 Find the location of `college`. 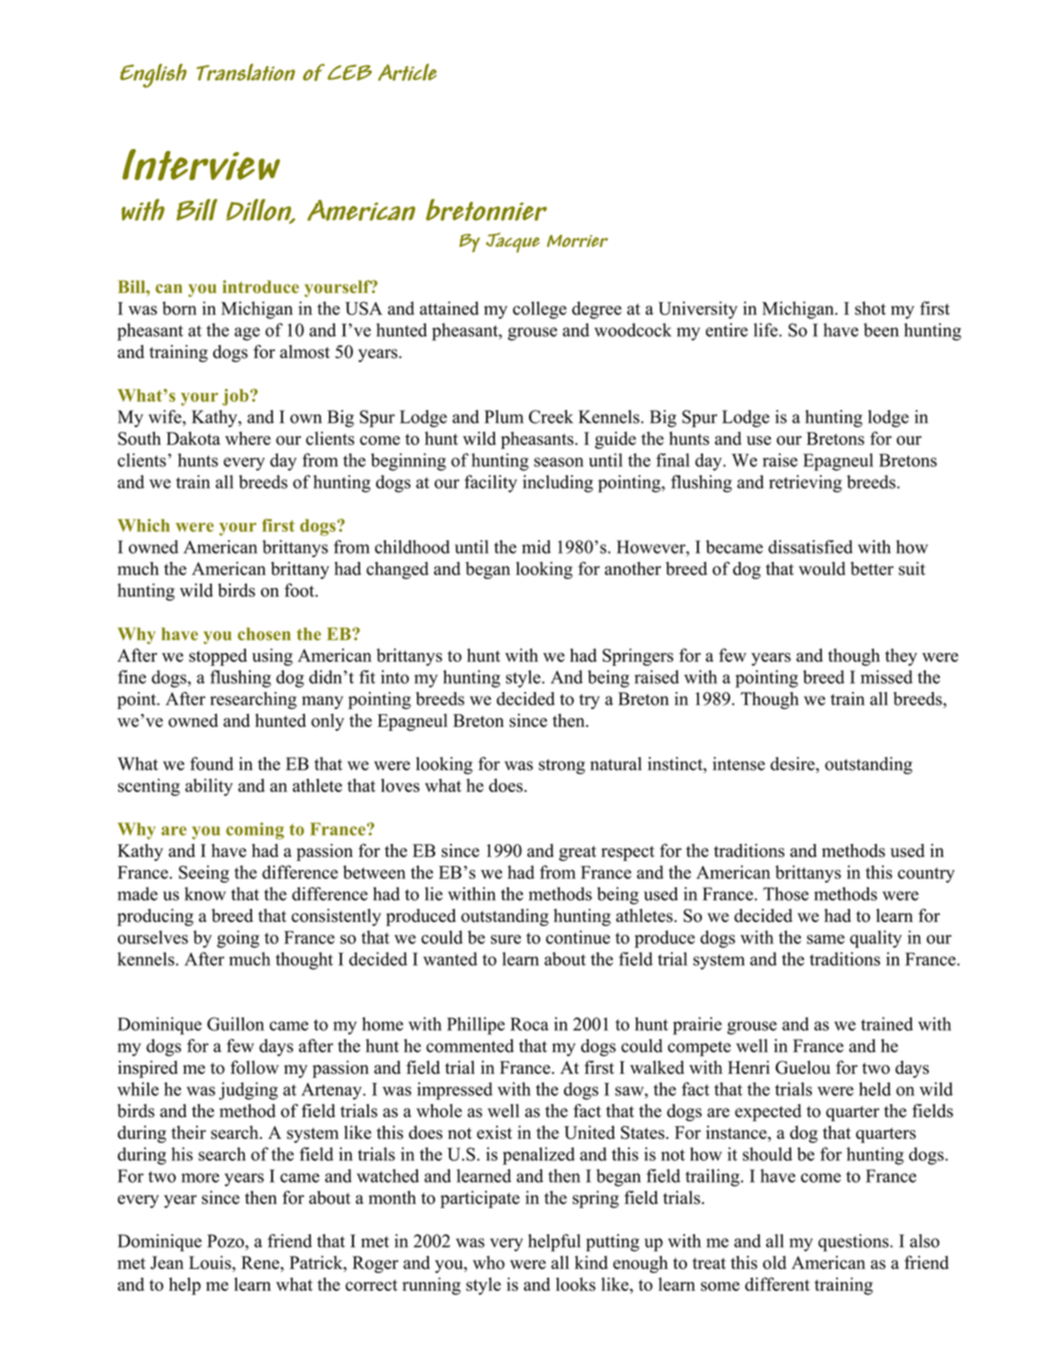

college is located at coordinates (540, 310).
